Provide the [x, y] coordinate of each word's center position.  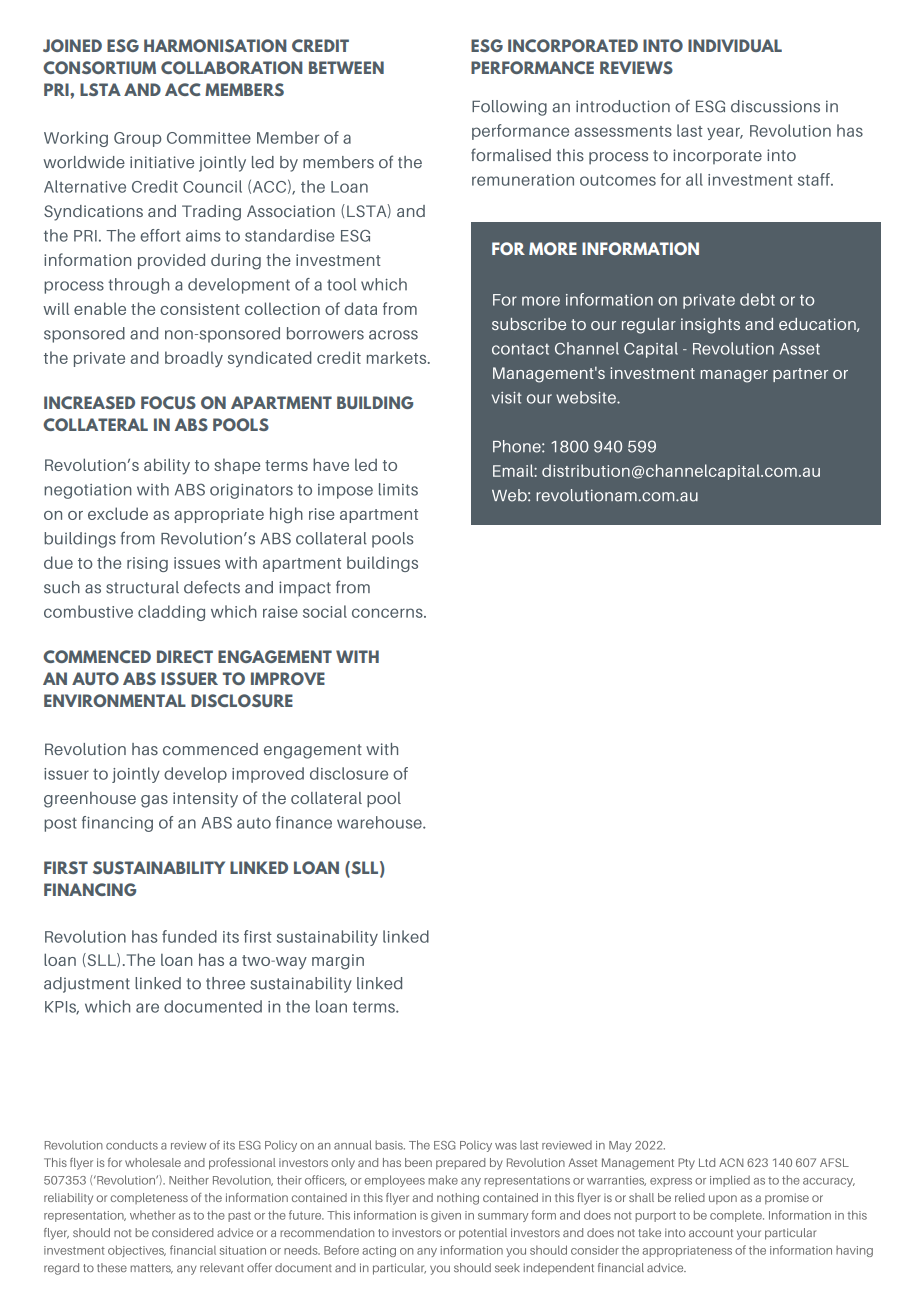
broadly [194, 359]
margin [338, 962]
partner [800, 375]
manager [734, 376]
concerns [388, 613]
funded [189, 936]
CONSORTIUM [99, 67]
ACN [731, 1162]
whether [153, 1215]
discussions [775, 106]
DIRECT [185, 656]
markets [398, 357]
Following [509, 108]
